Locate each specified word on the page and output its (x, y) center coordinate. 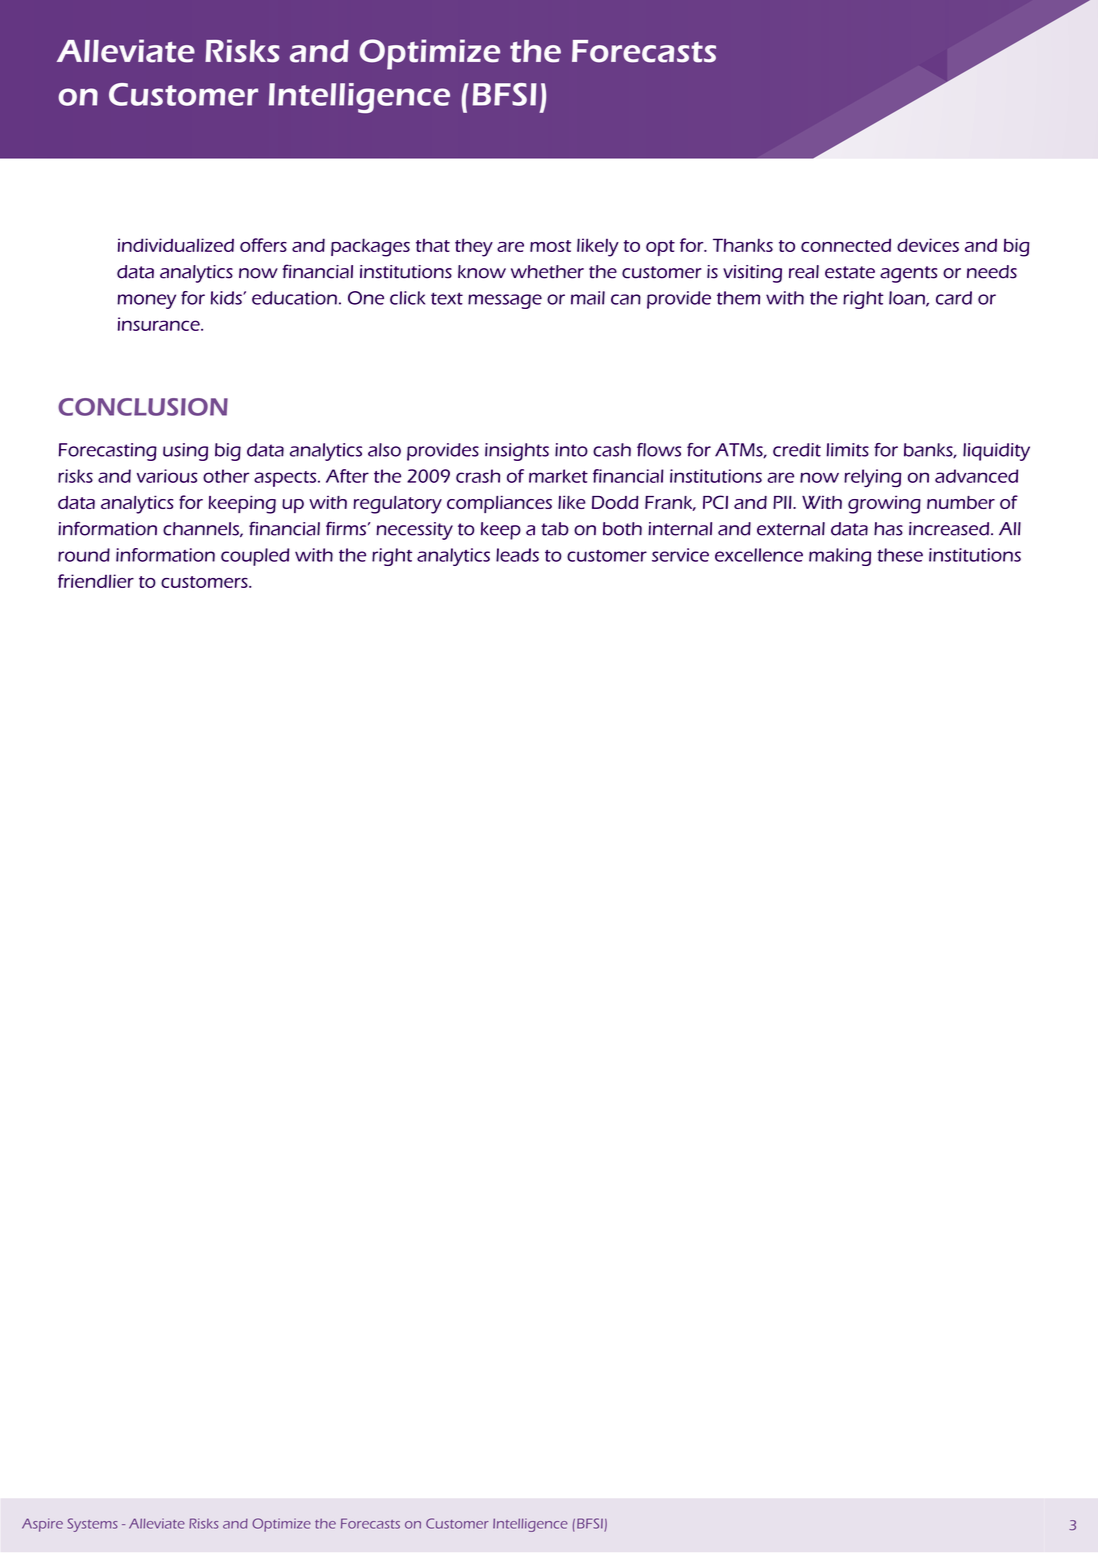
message (505, 301)
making (840, 557)
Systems (92, 1525)
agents (908, 274)
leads (517, 555)
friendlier (96, 581)
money (146, 301)
